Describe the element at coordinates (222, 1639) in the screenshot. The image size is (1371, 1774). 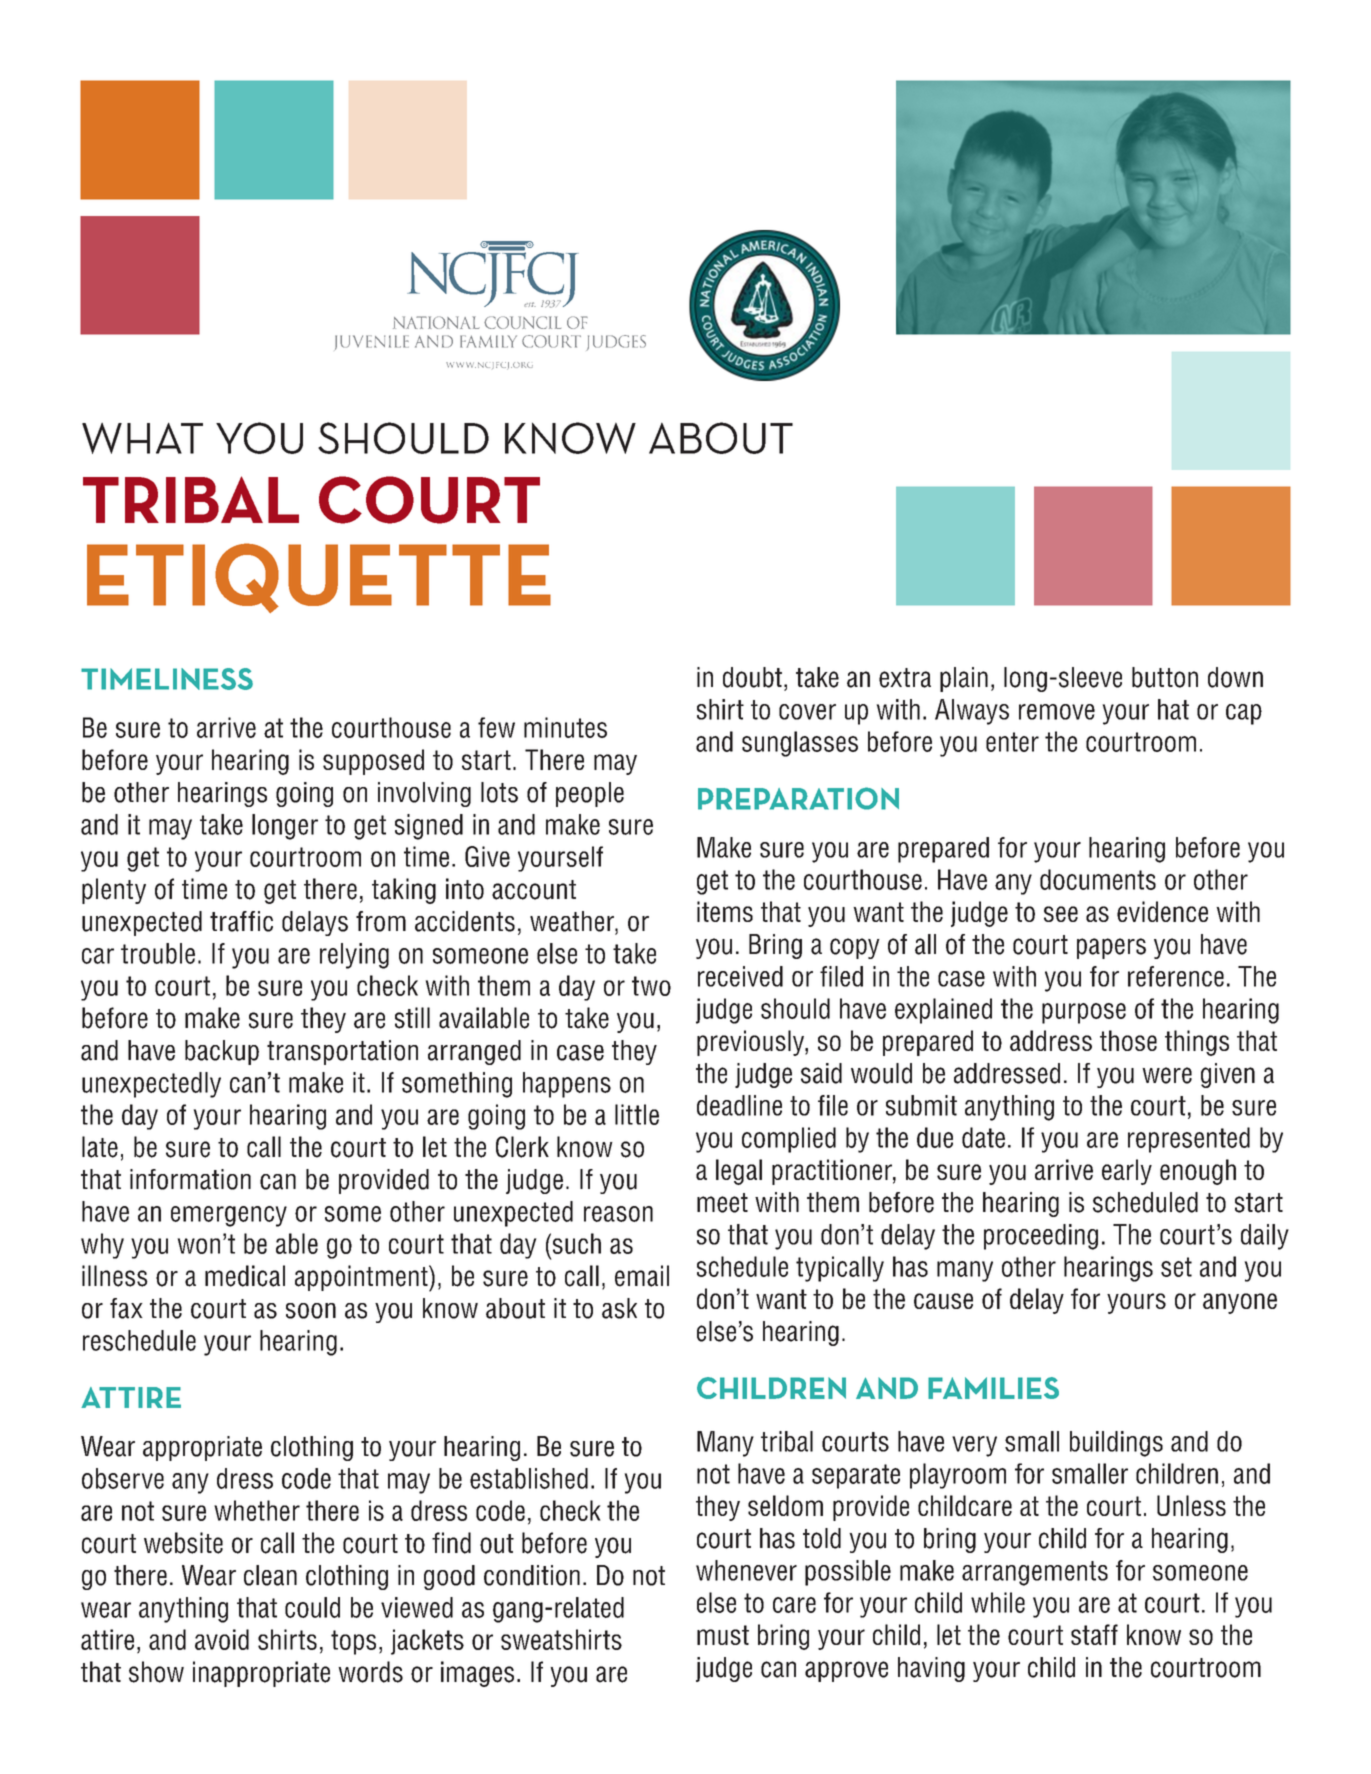
I see `avoid` at that location.
